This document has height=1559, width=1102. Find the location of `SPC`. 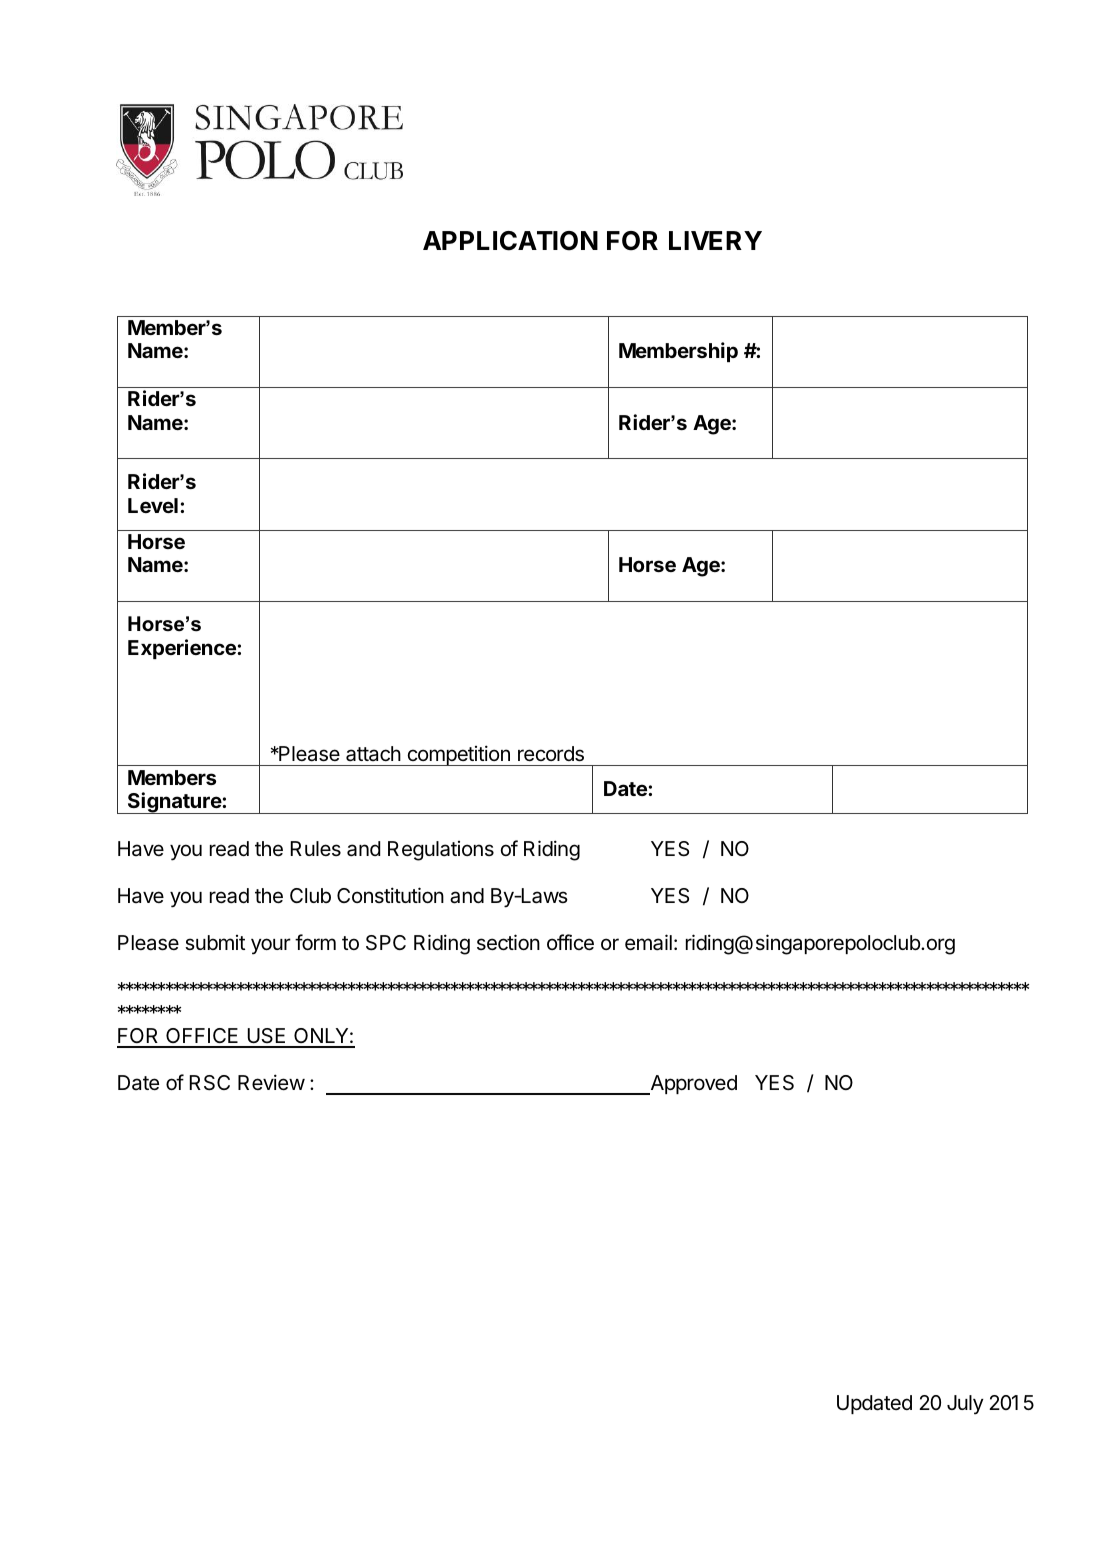

SPC is located at coordinates (386, 943).
